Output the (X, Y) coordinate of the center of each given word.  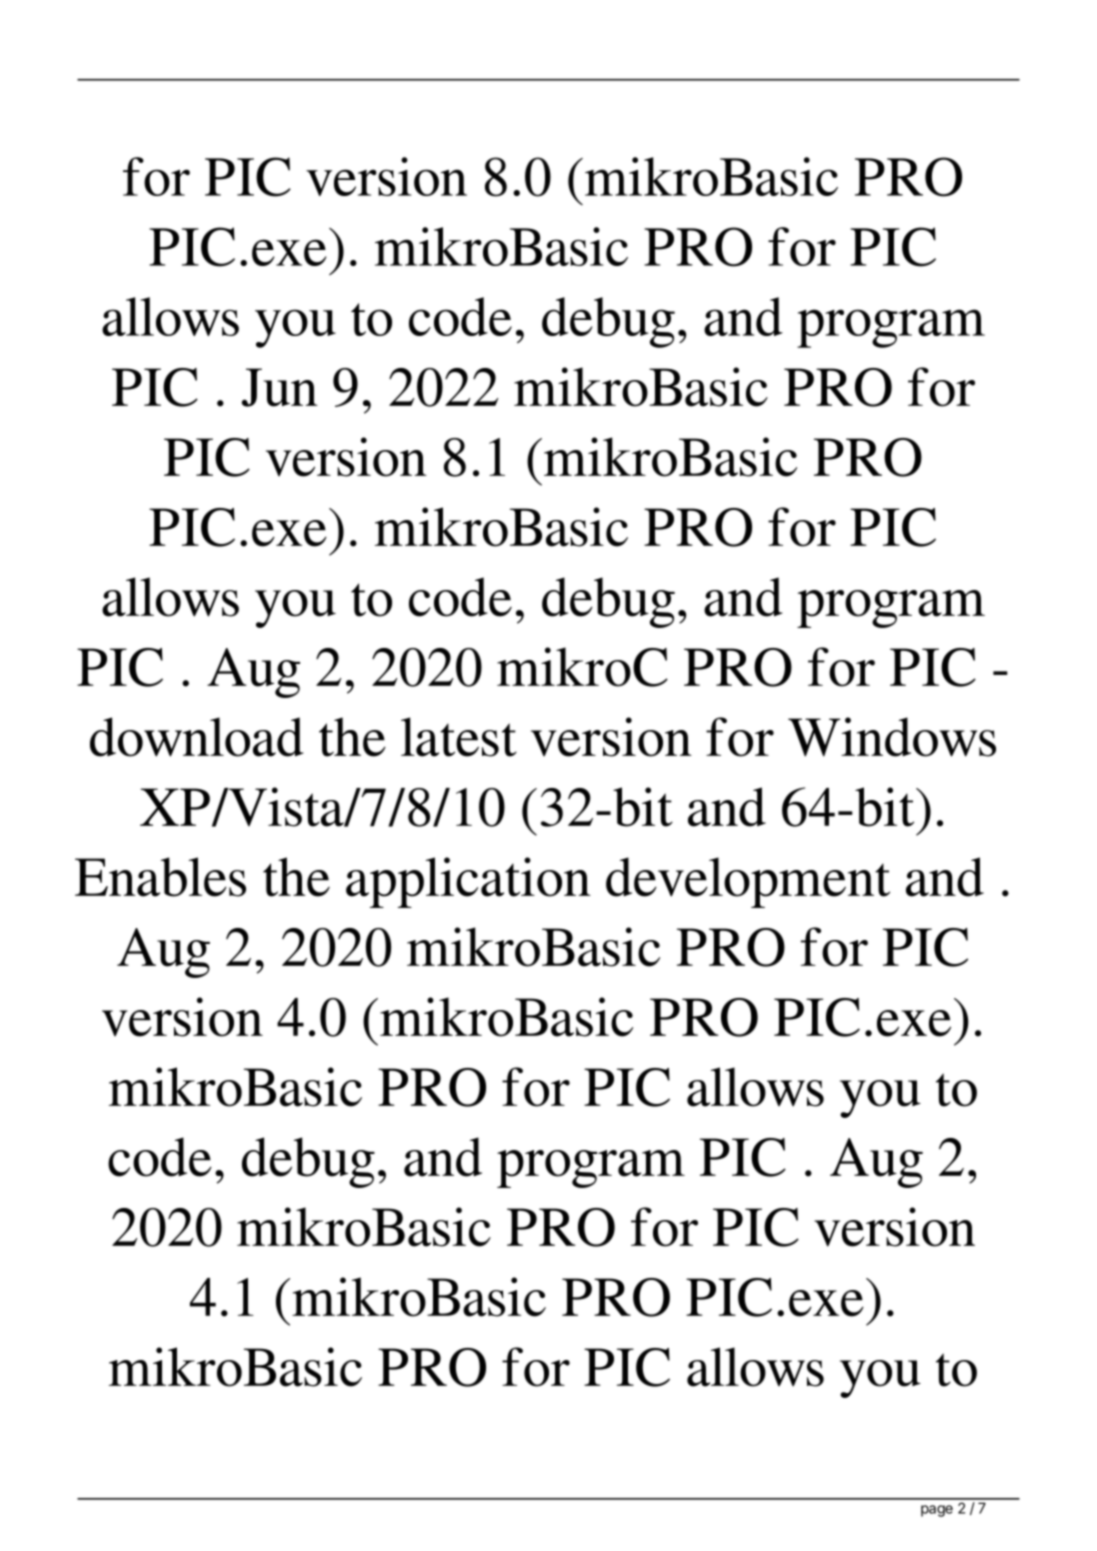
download (196, 737)
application (468, 882)
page (937, 1511)
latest (459, 737)
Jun (280, 387)
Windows (892, 737)
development (748, 882)
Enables (160, 877)
